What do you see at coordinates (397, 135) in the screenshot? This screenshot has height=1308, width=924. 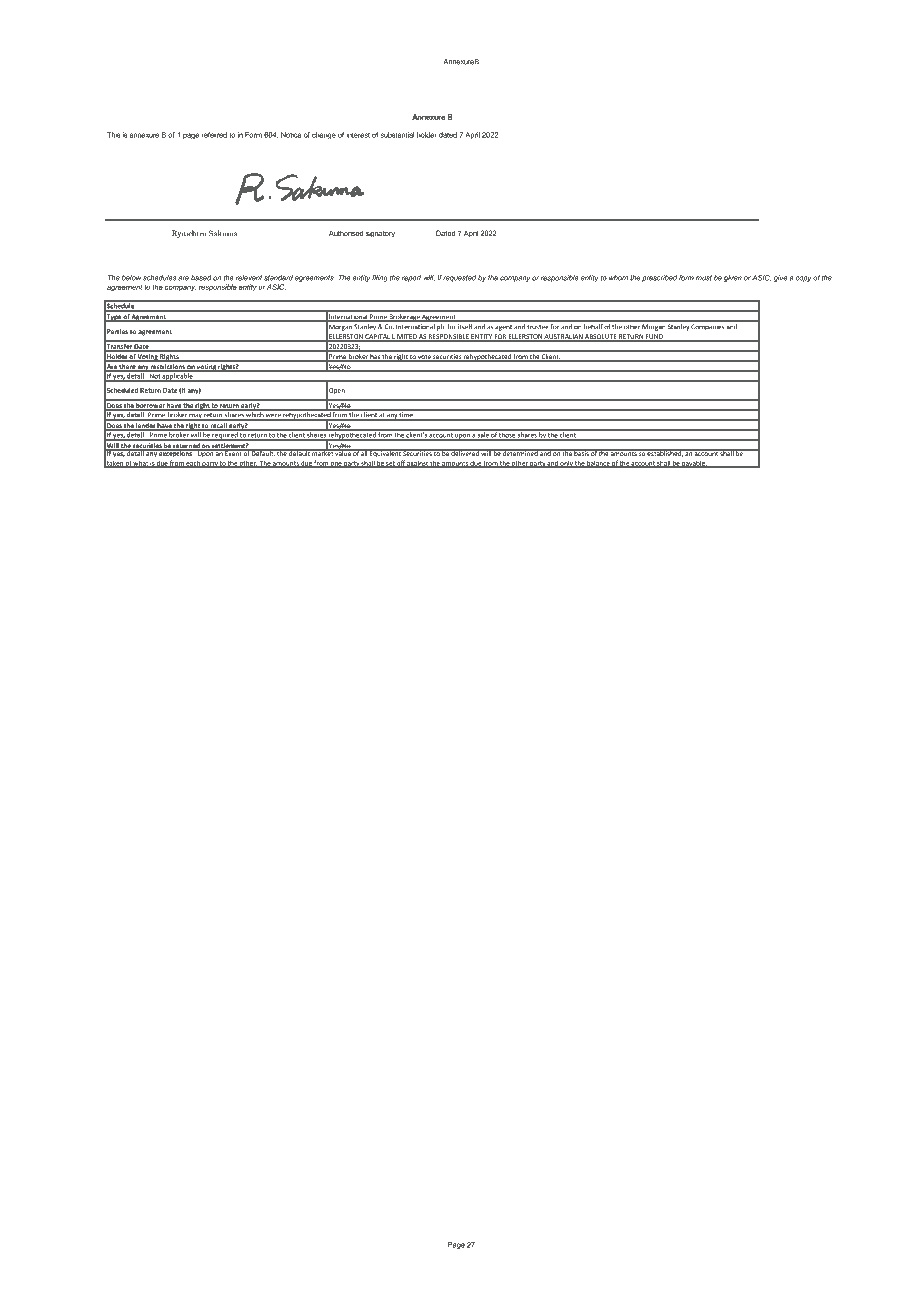 I see `substantial` at bounding box center [397, 135].
